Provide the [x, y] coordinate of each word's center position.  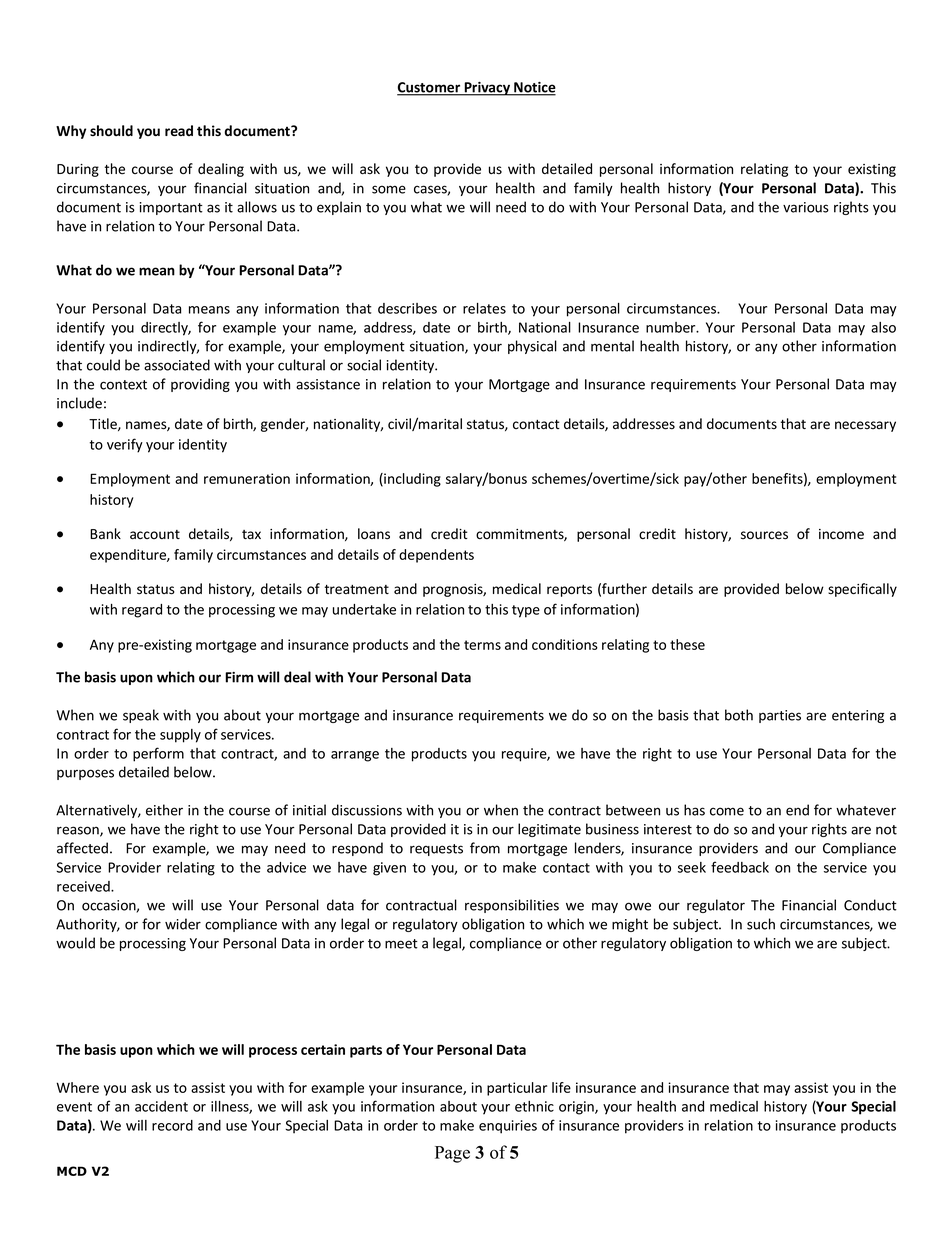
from [485, 848]
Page [452, 1154]
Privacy [487, 89]
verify [125, 445]
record [172, 1125]
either [164, 810]
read [179, 130]
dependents [436, 556]
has [694, 810]
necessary [865, 426]
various [806, 207]
